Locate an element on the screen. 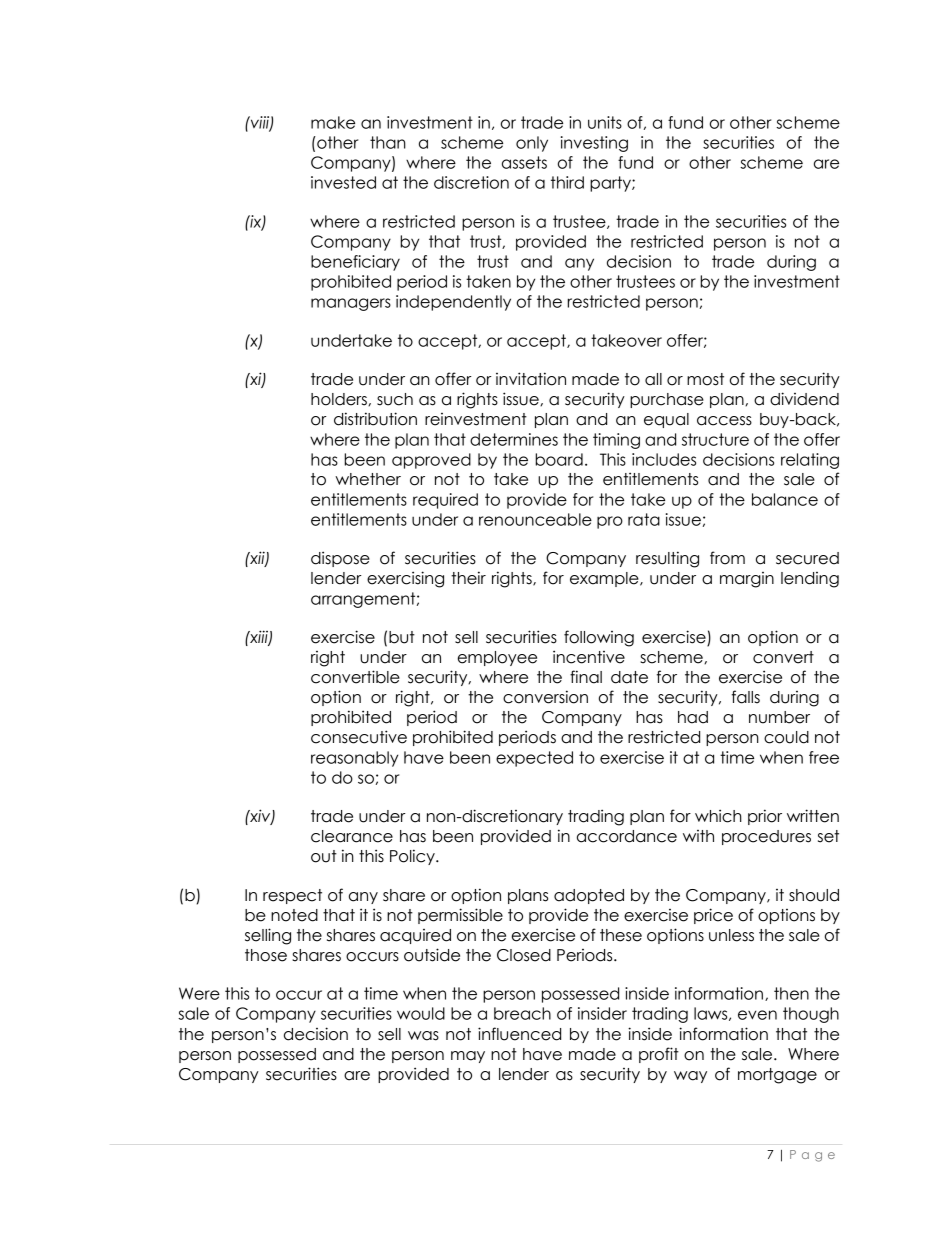  make is located at coordinates (333, 122).
